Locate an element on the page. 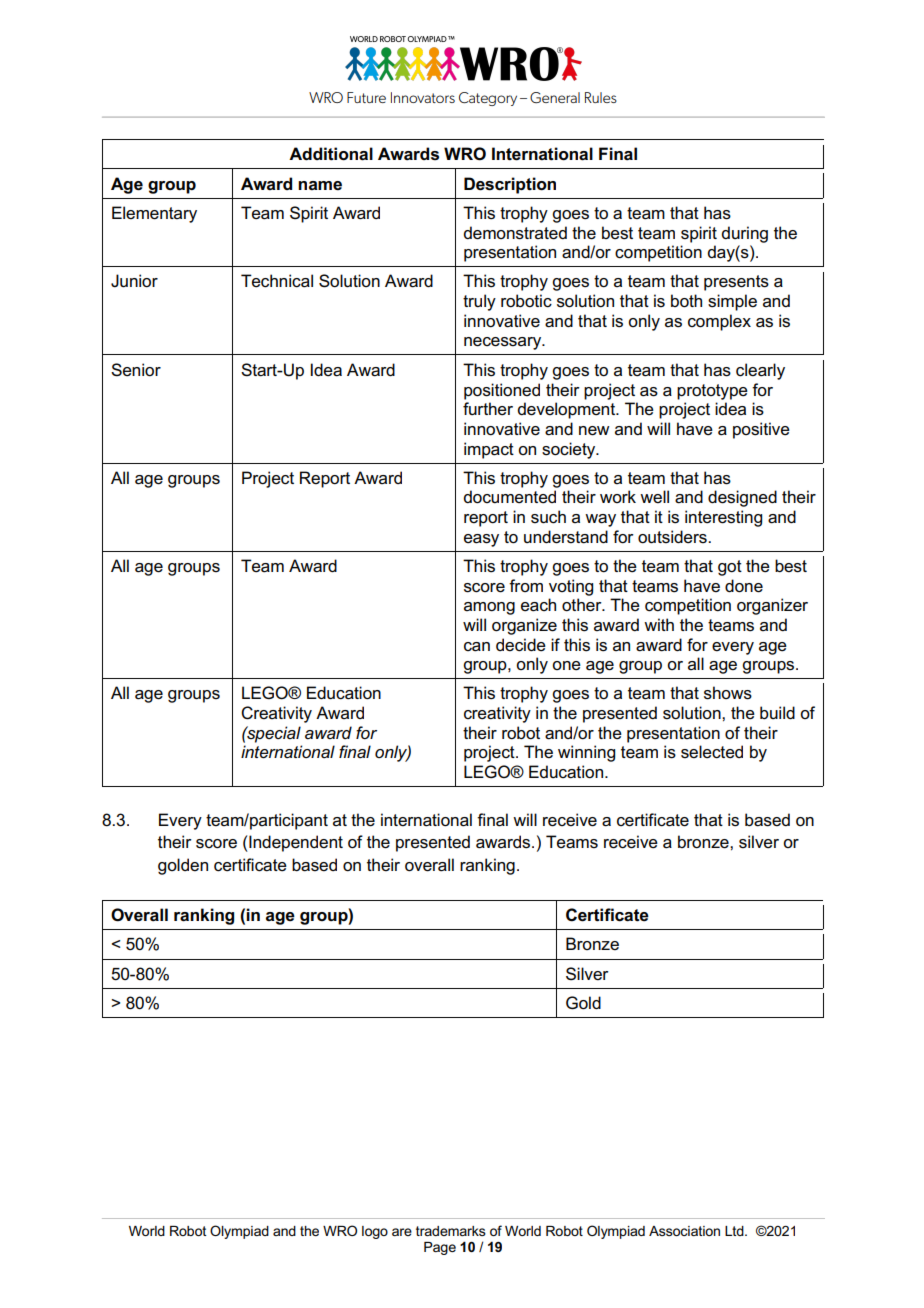 The width and height of the document is (924, 1308). logo is located at coordinates (375, 1232).
